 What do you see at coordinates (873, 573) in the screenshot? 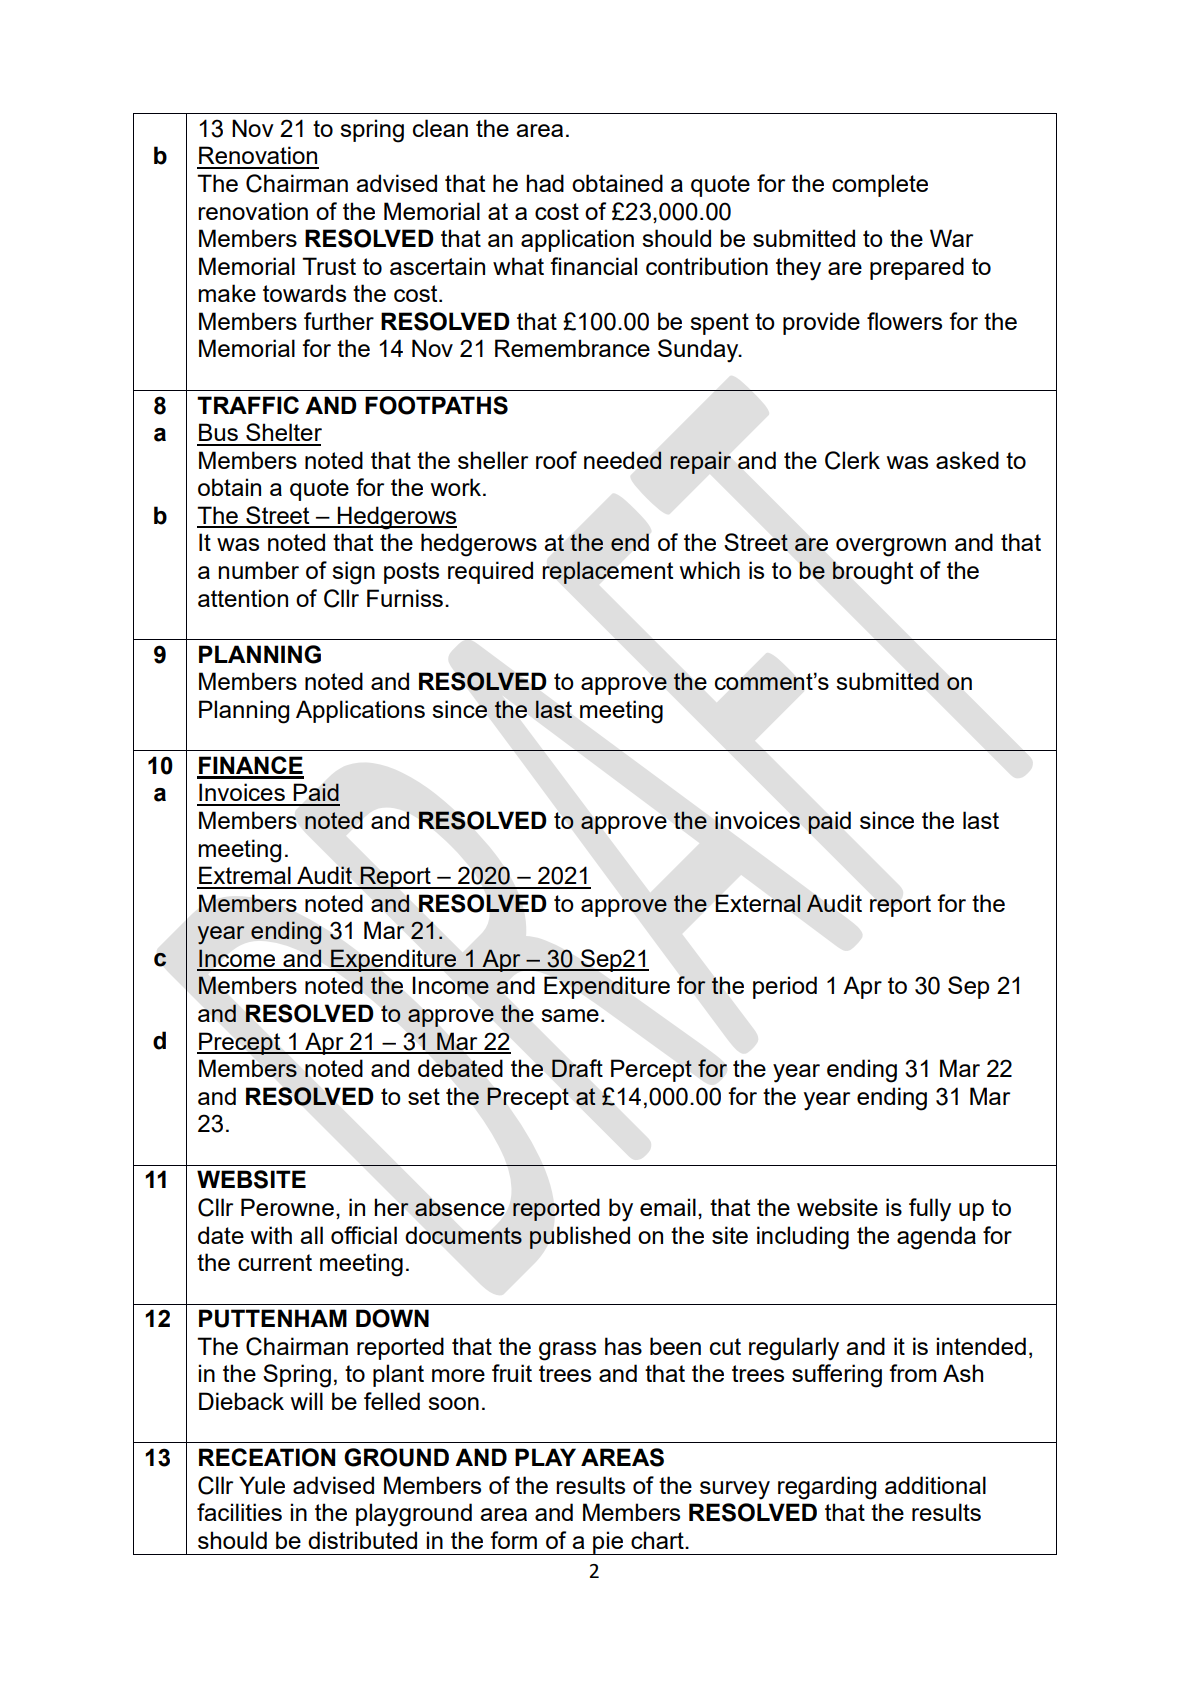
I see `brought` at bounding box center [873, 573].
